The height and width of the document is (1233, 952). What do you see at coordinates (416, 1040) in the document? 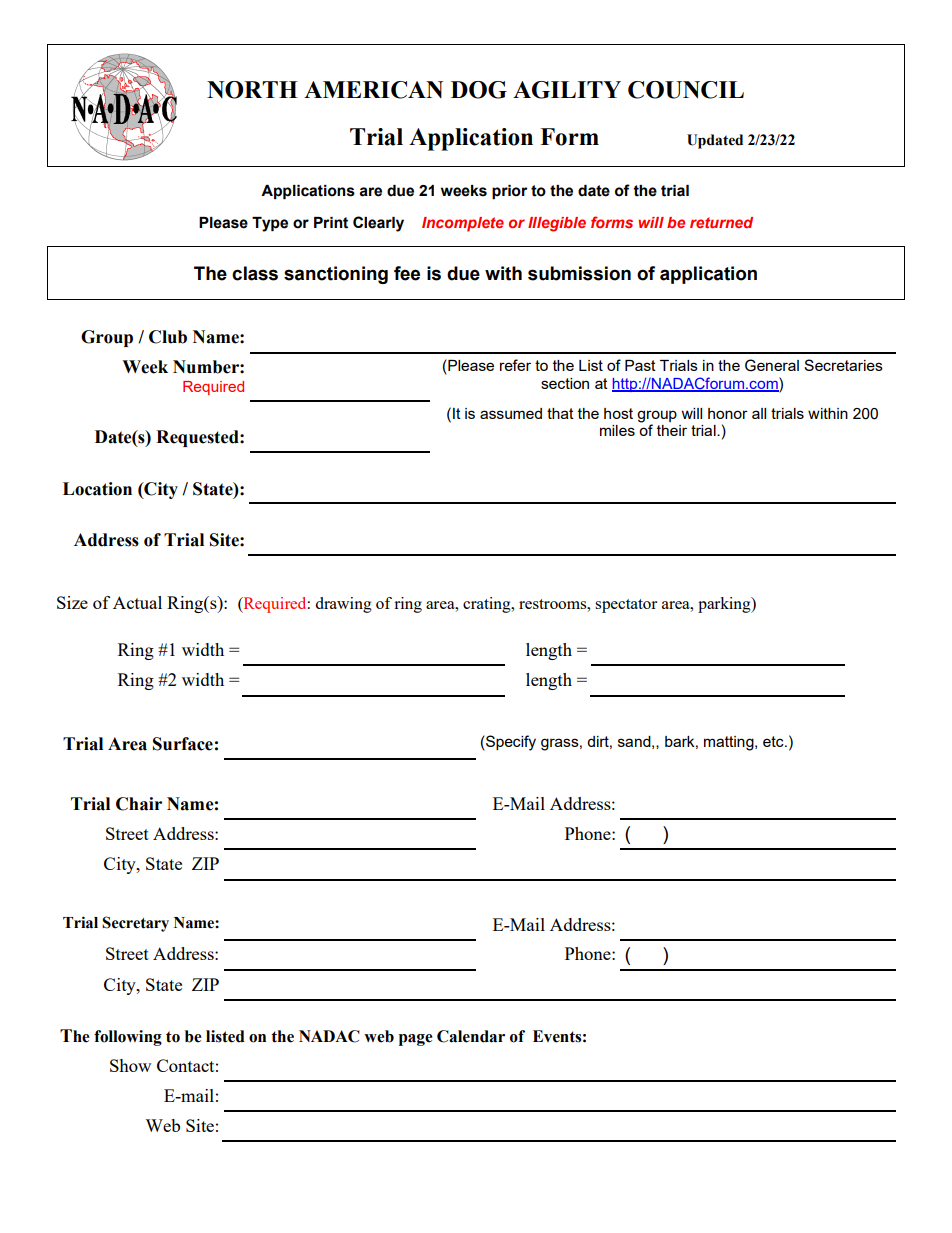
I see `page` at bounding box center [416, 1040].
